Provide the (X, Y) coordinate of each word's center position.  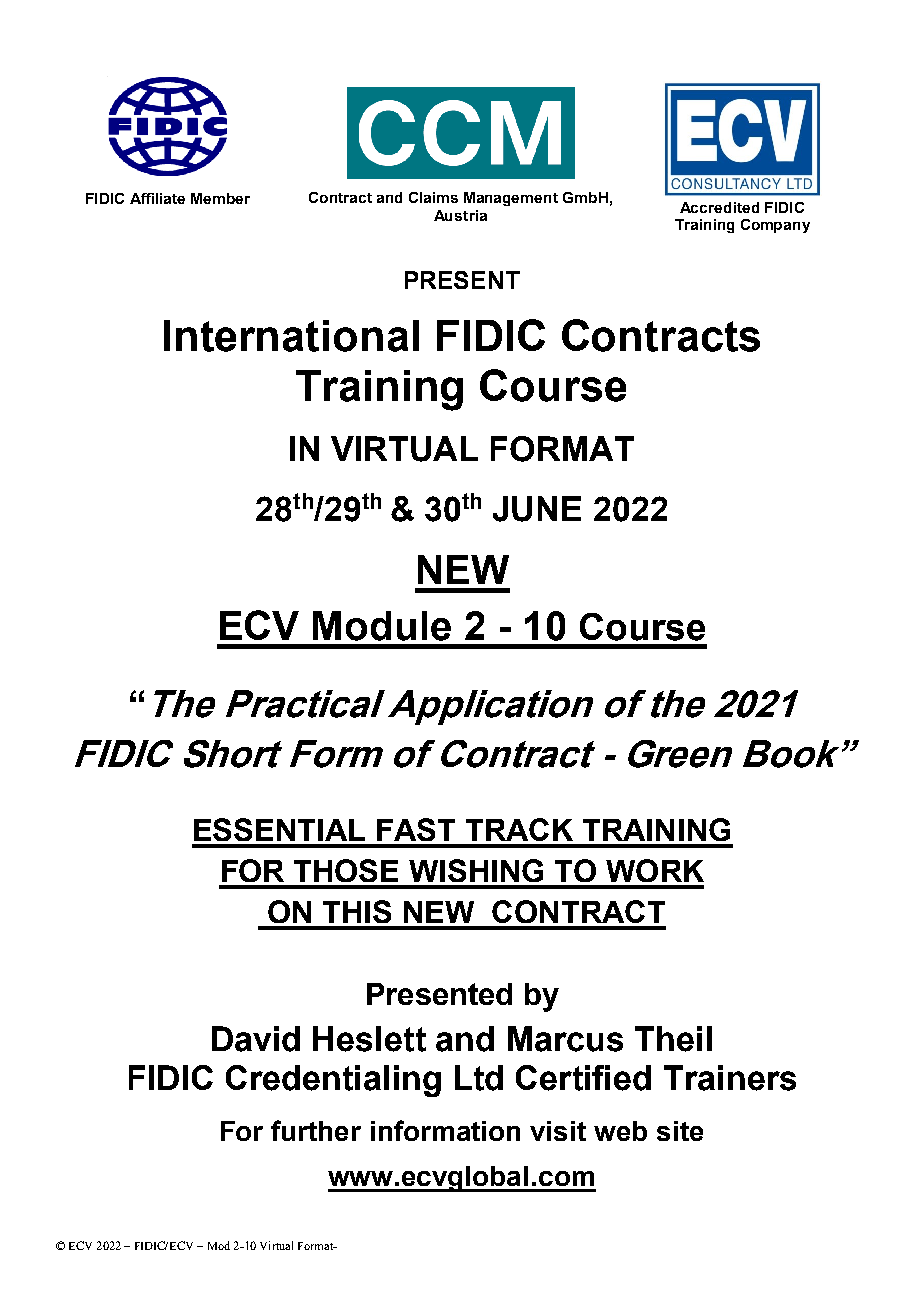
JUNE (537, 509)
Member (220, 198)
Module (382, 626)
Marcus (565, 1039)
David (256, 1039)
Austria (460, 215)
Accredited (719, 207)
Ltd (479, 1078)
